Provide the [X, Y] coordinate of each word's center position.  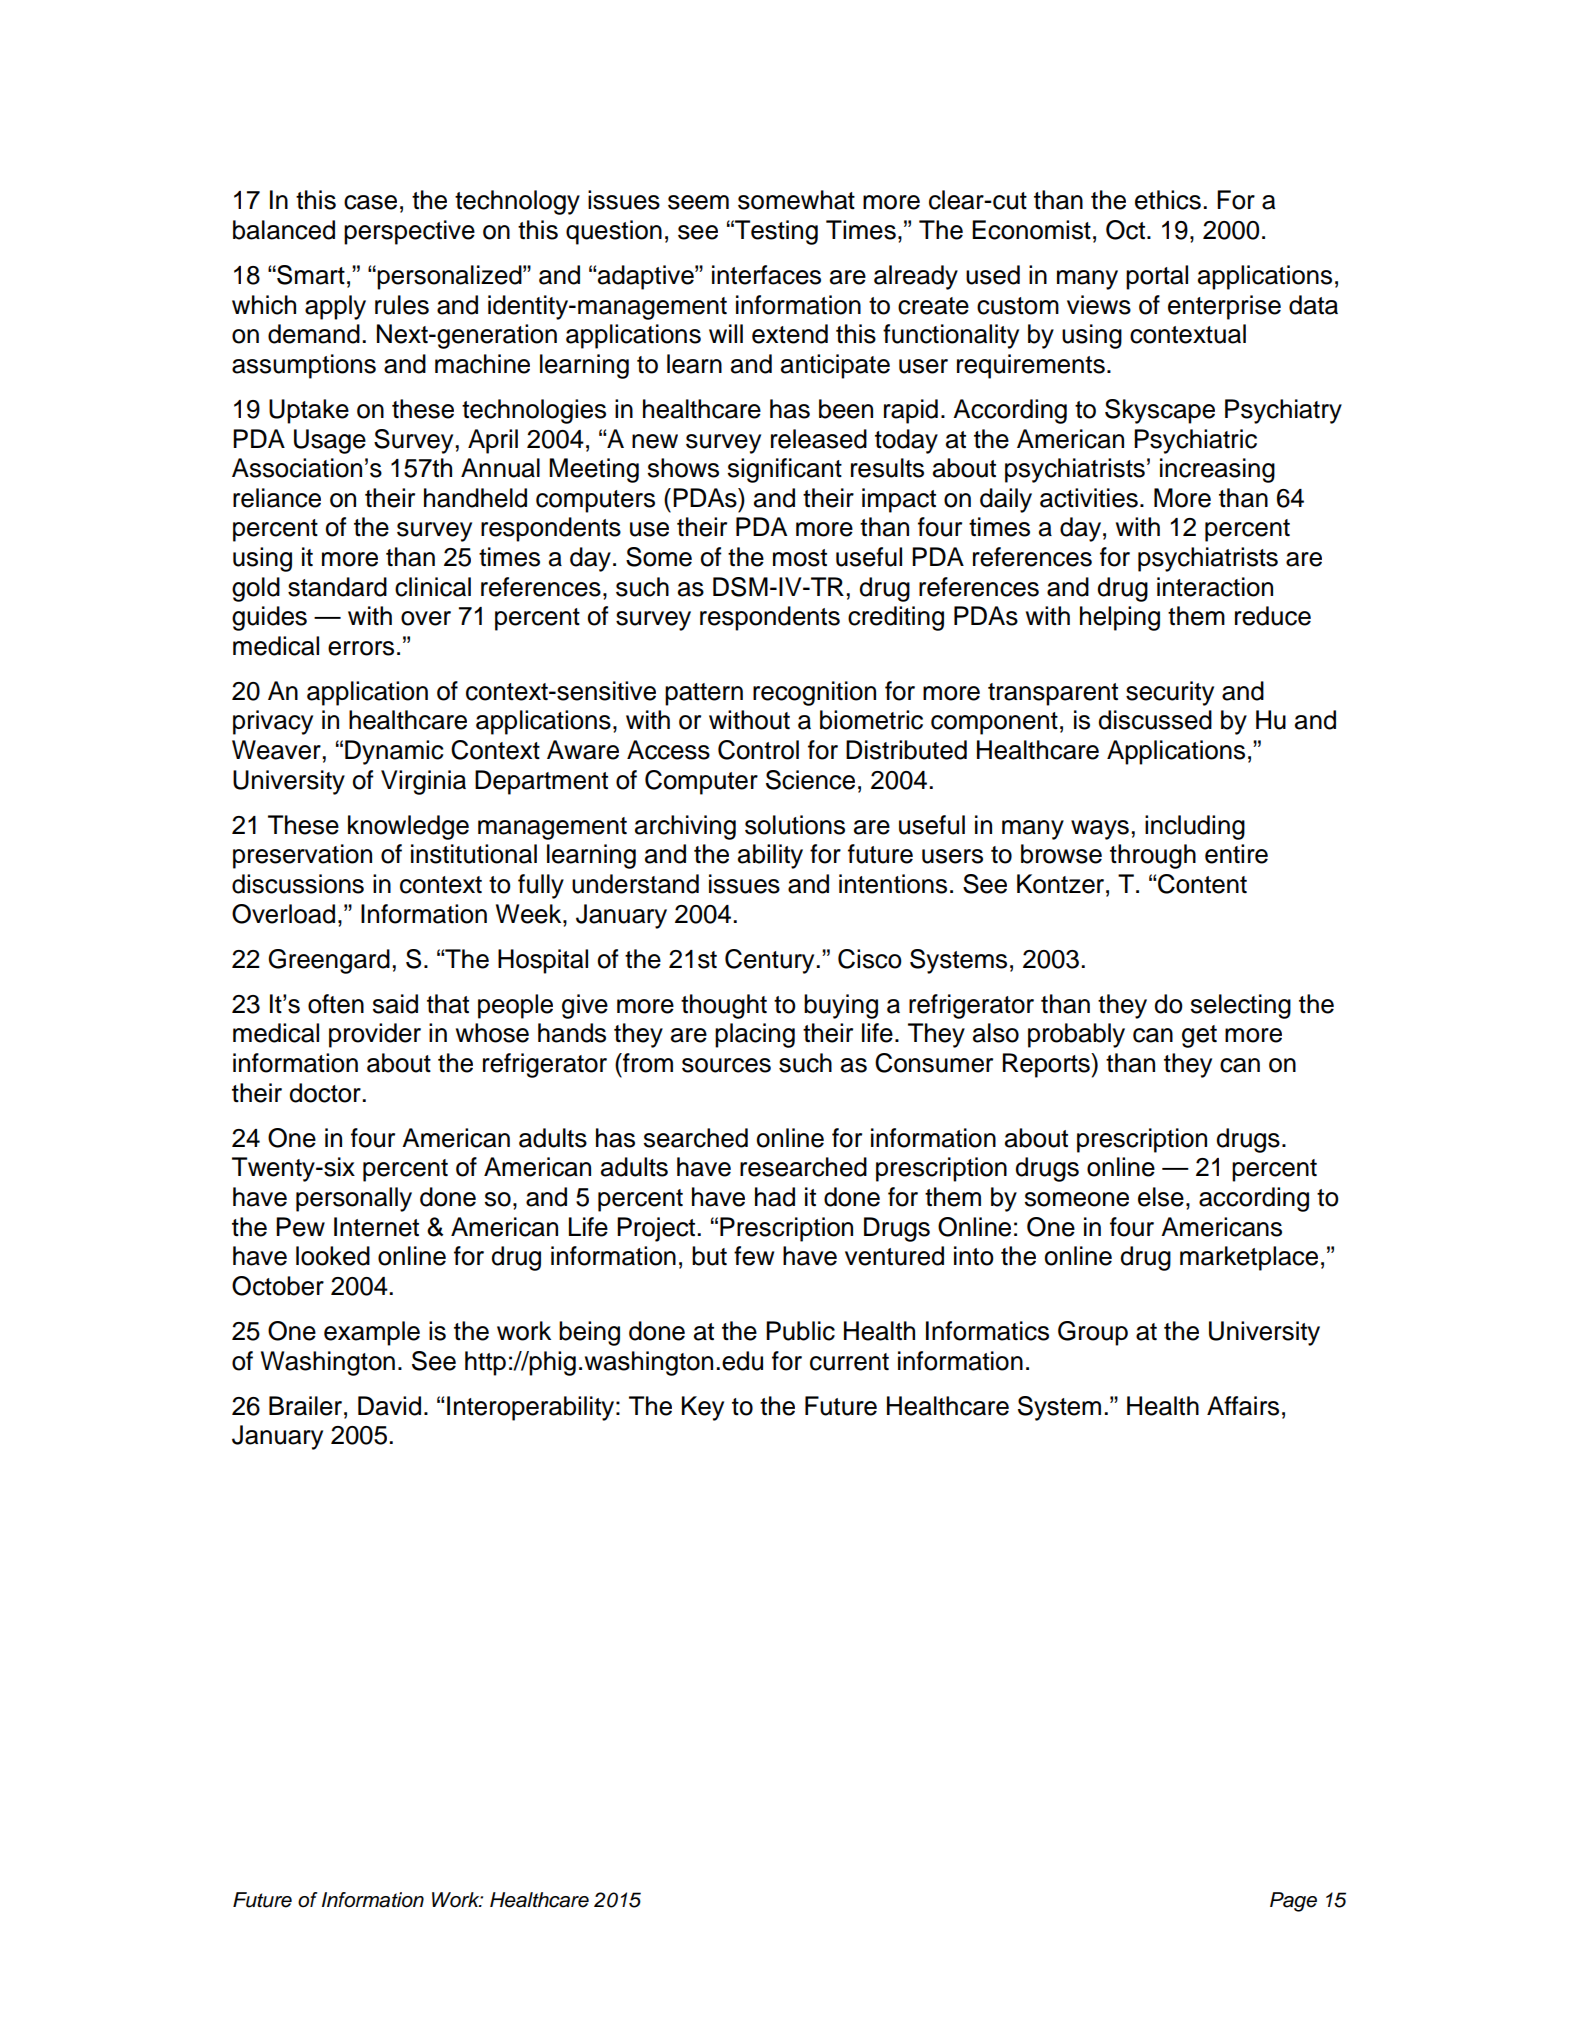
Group [1093, 1333]
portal [1157, 277]
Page [1293, 1902]
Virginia [423, 782]
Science [810, 780]
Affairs [1243, 1406]
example [372, 1333]
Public [800, 1331]
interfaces [766, 275]
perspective [409, 232]
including [1195, 827]
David [389, 1406]
